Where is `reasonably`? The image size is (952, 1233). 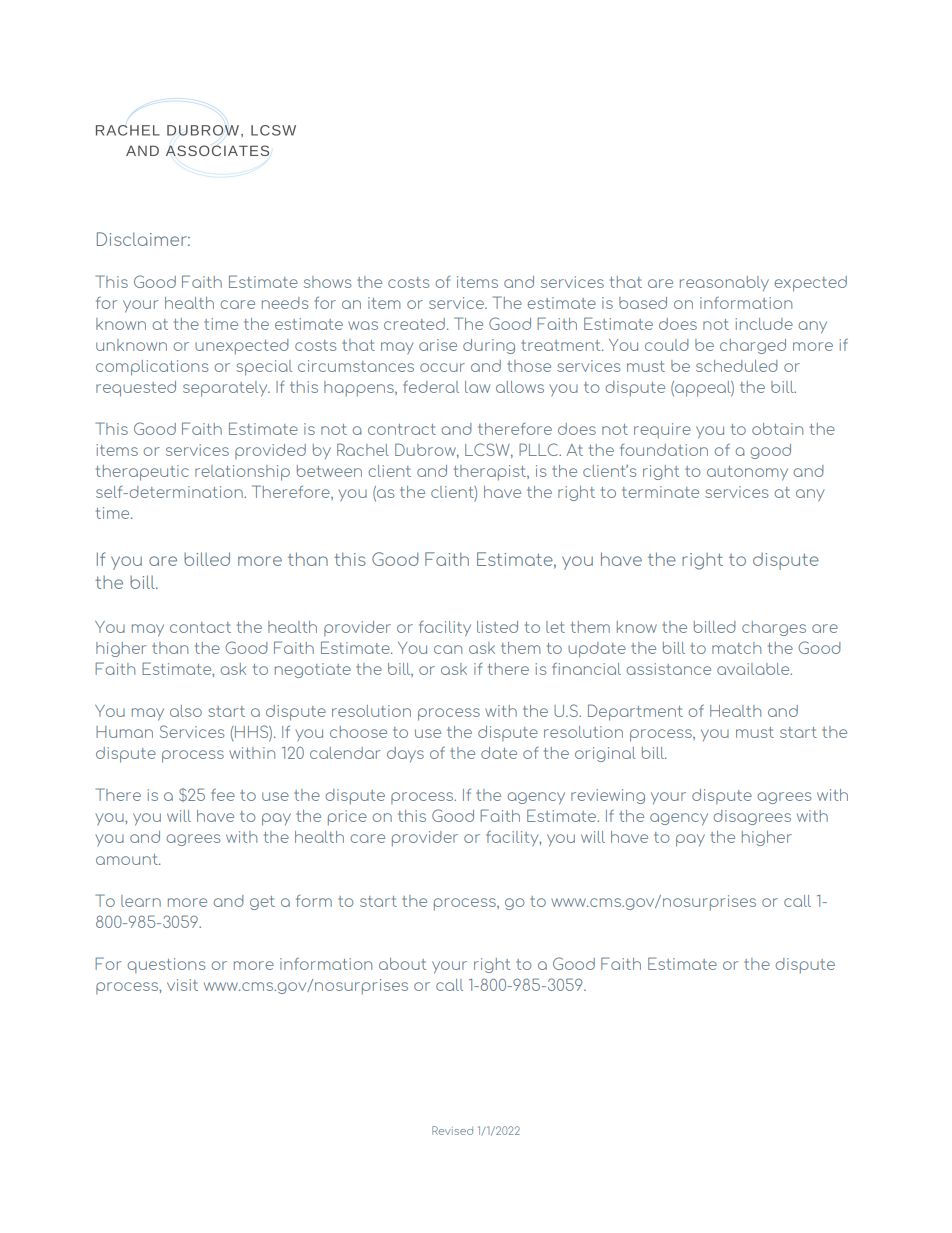
reasonably is located at coordinates (724, 283).
